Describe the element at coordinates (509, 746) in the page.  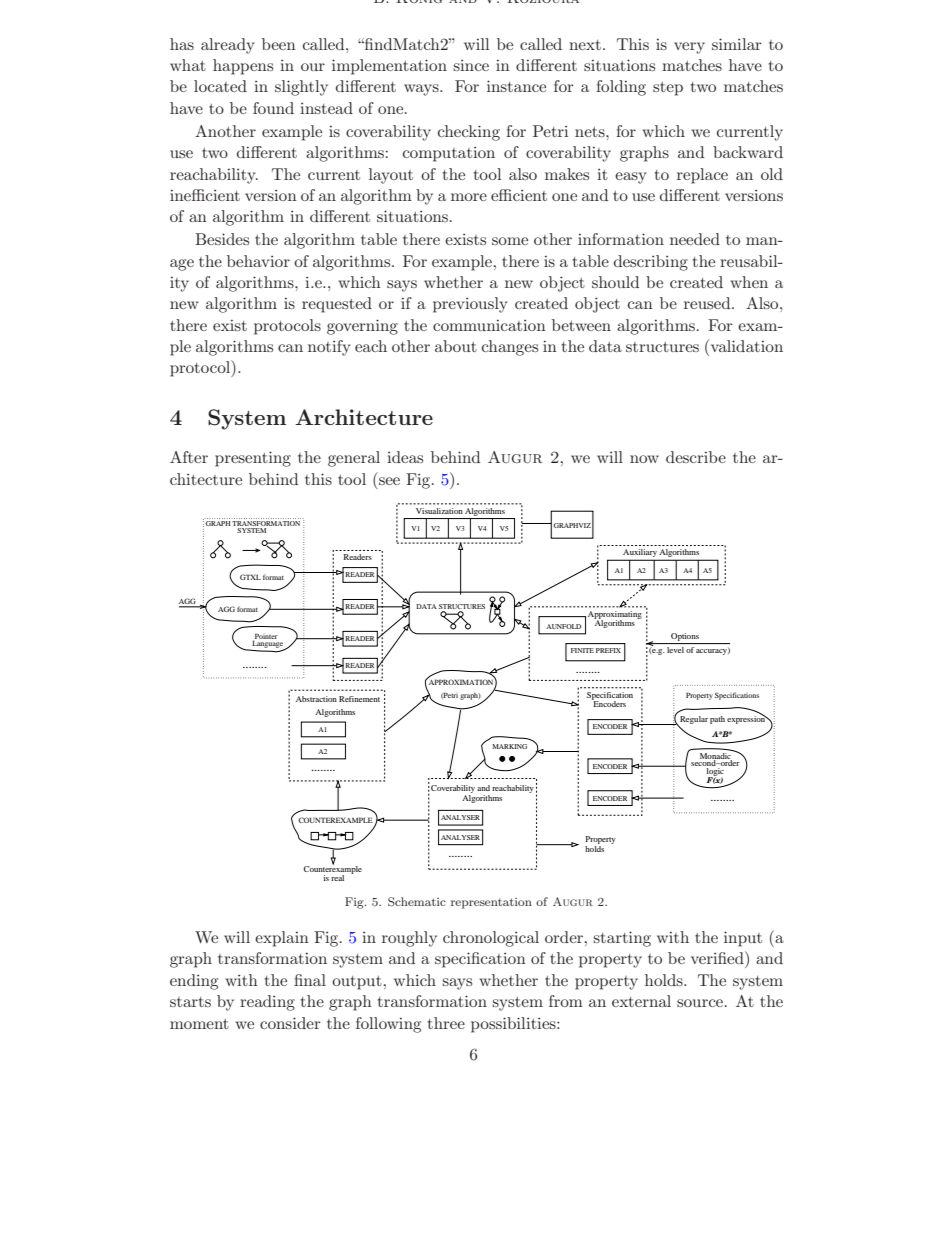
I see `MARKING` at that location.
